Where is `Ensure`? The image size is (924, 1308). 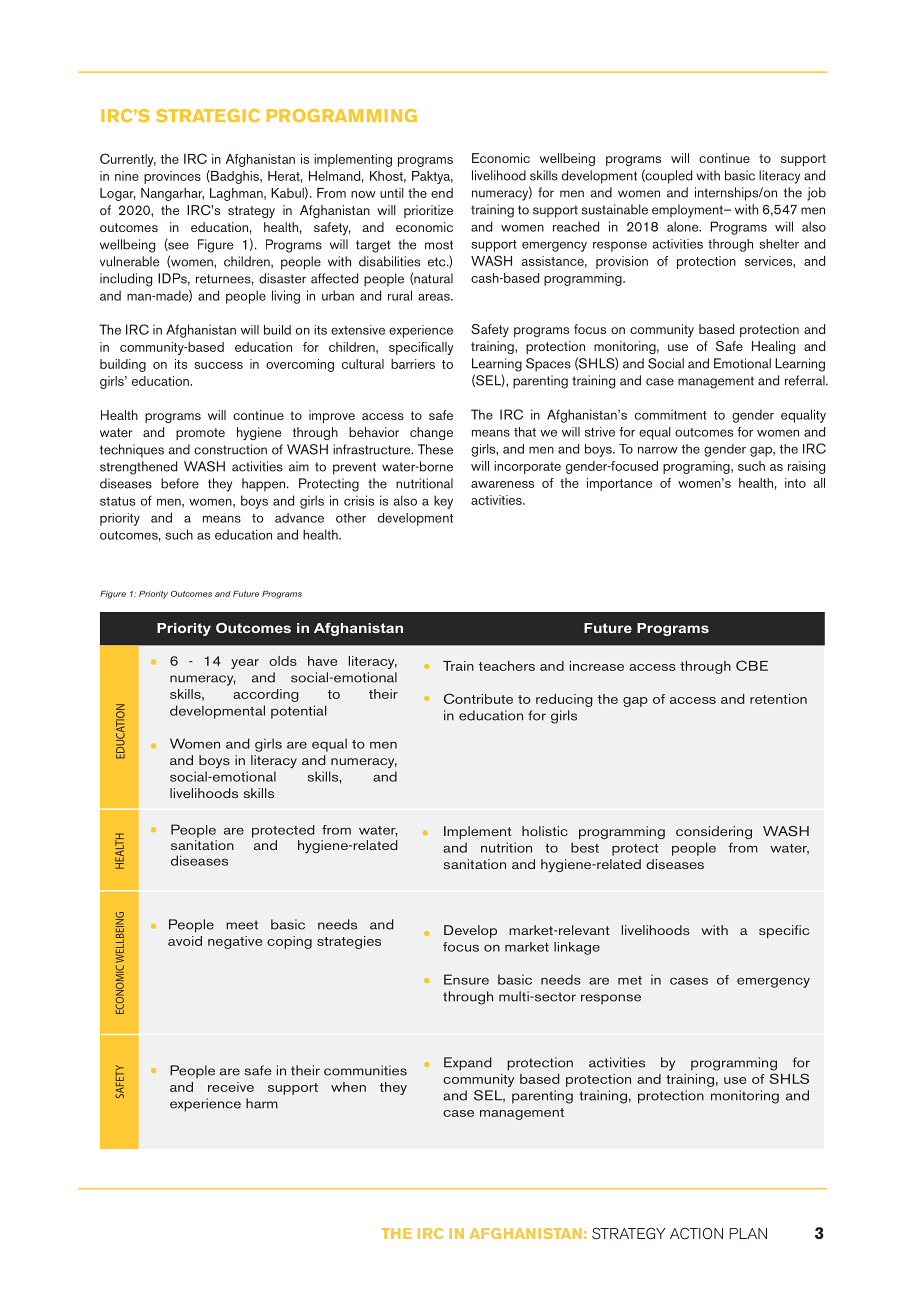 Ensure is located at coordinates (466, 979).
